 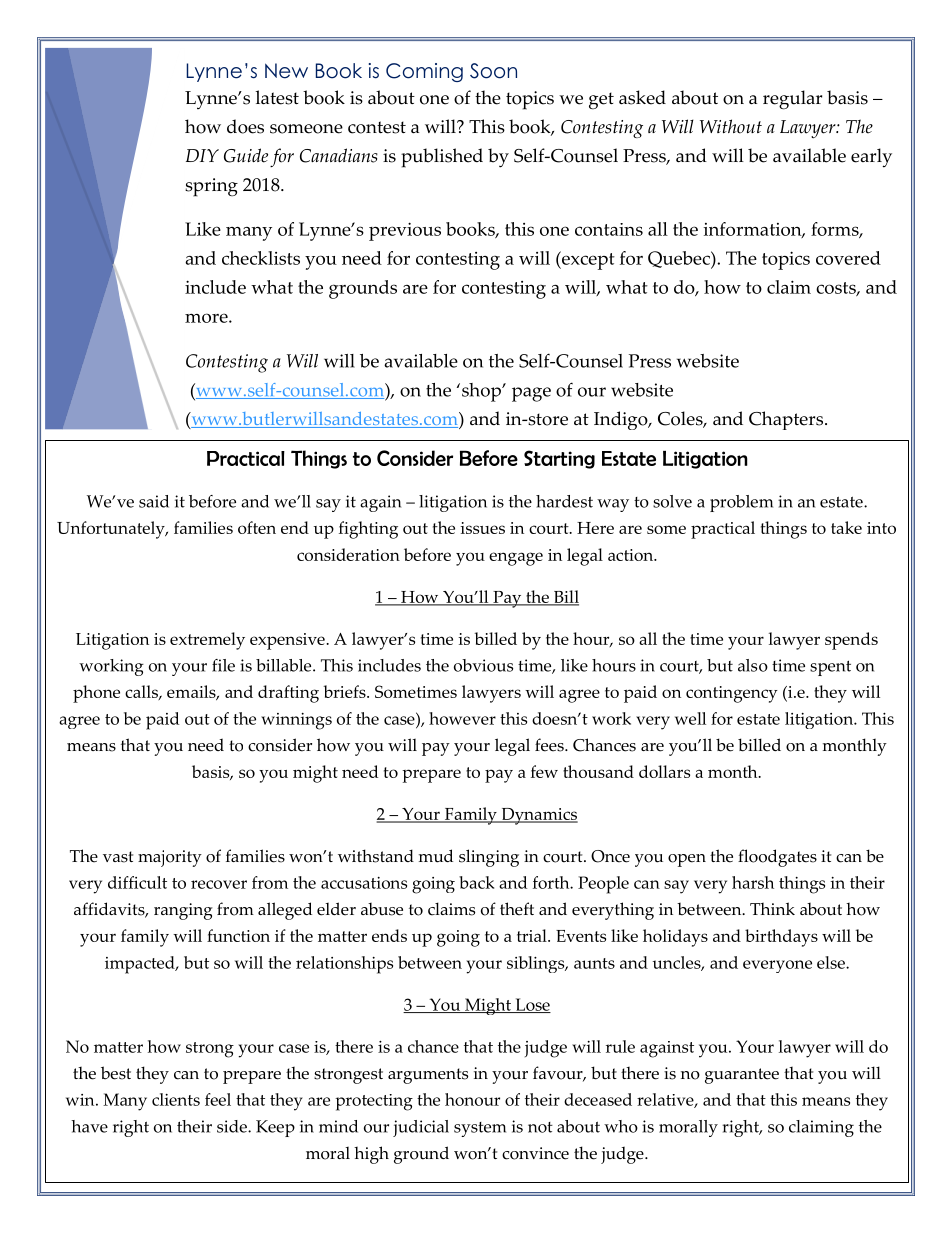 What do you see at coordinates (792, 100) in the document?
I see `regular` at bounding box center [792, 100].
